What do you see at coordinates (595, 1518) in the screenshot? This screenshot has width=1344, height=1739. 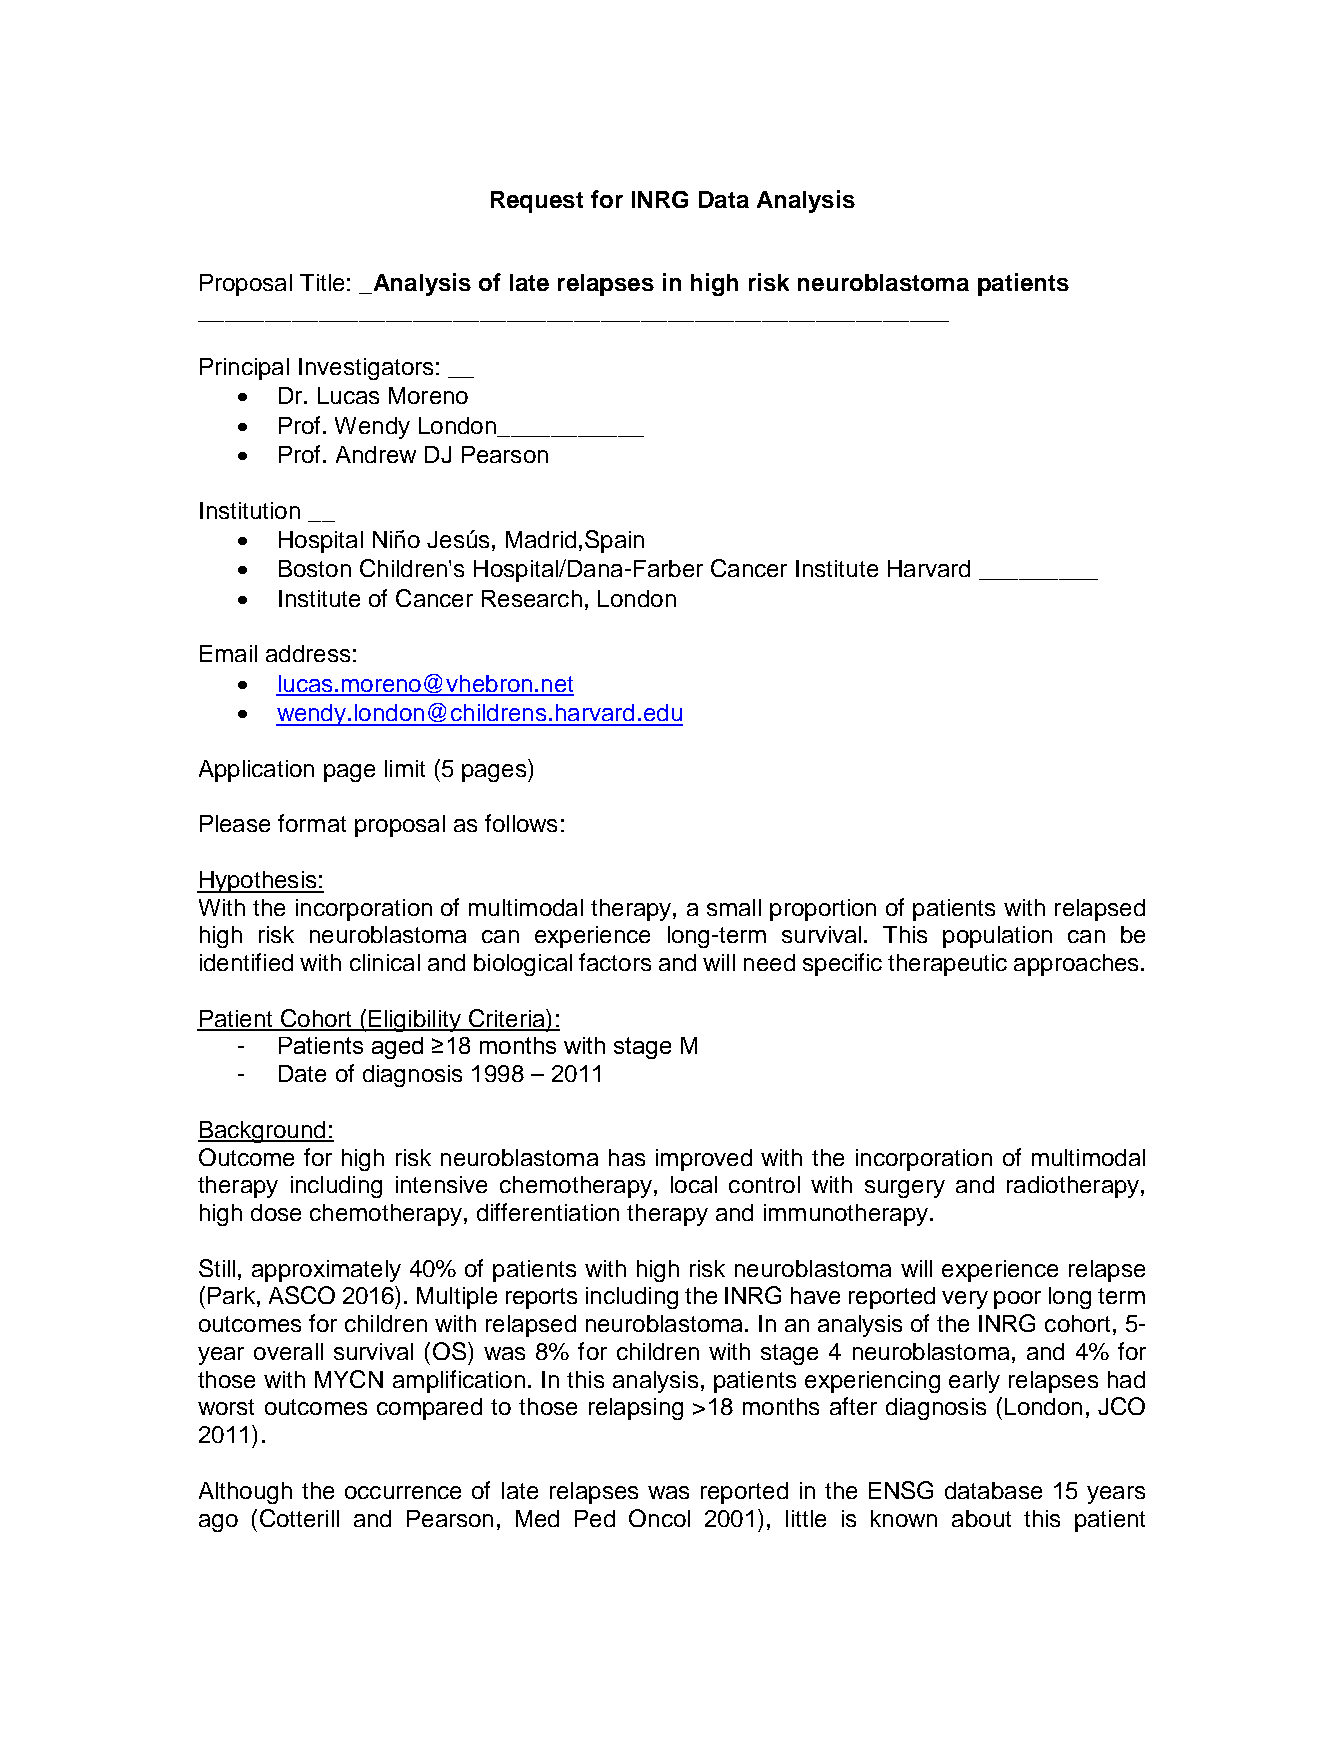 I see `Ped` at bounding box center [595, 1518].
